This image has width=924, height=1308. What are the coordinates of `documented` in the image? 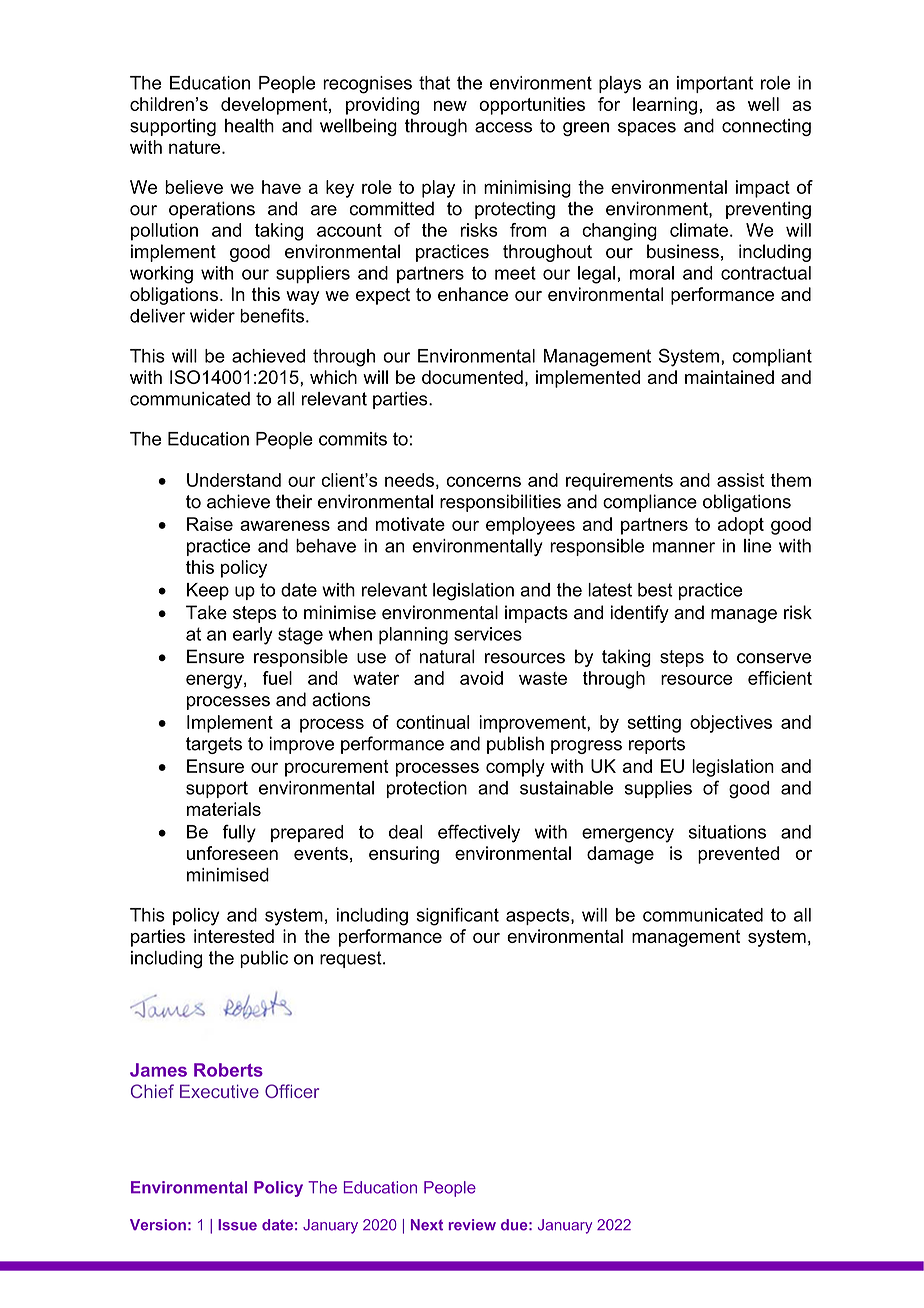 It's located at (472, 377).
